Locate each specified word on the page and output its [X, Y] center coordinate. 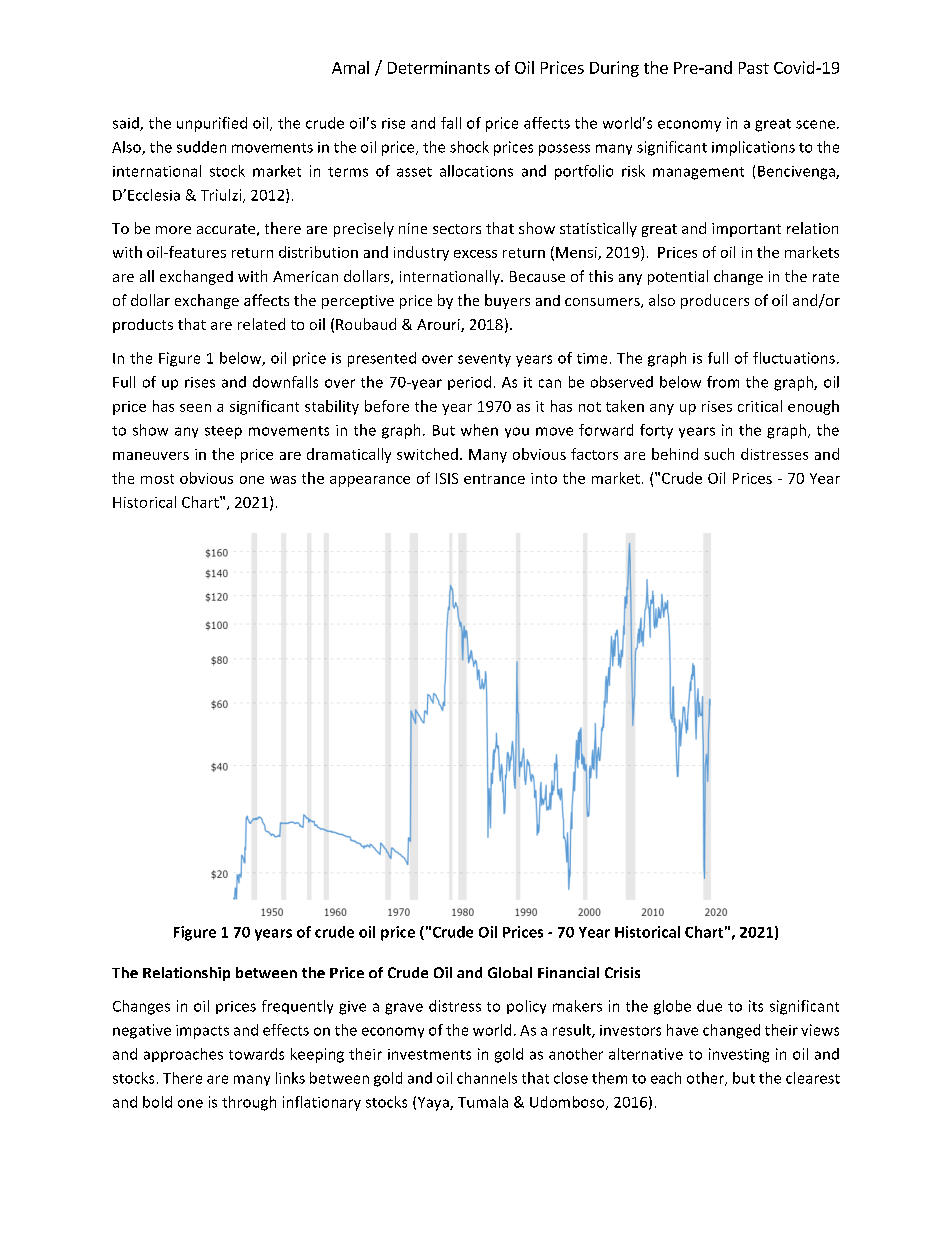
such [719, 454]
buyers [507, 301]
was [283, 480]
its [756, 1006]
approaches [183, 1055]
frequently [297, 1007]
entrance [494, 479]
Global [510, 972]
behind [675, 454]
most [157, 479]
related [261, 324]
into [544, 478]
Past [754, 68]
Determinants [439, 67]
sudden [201, 147]
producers [715, 301]
